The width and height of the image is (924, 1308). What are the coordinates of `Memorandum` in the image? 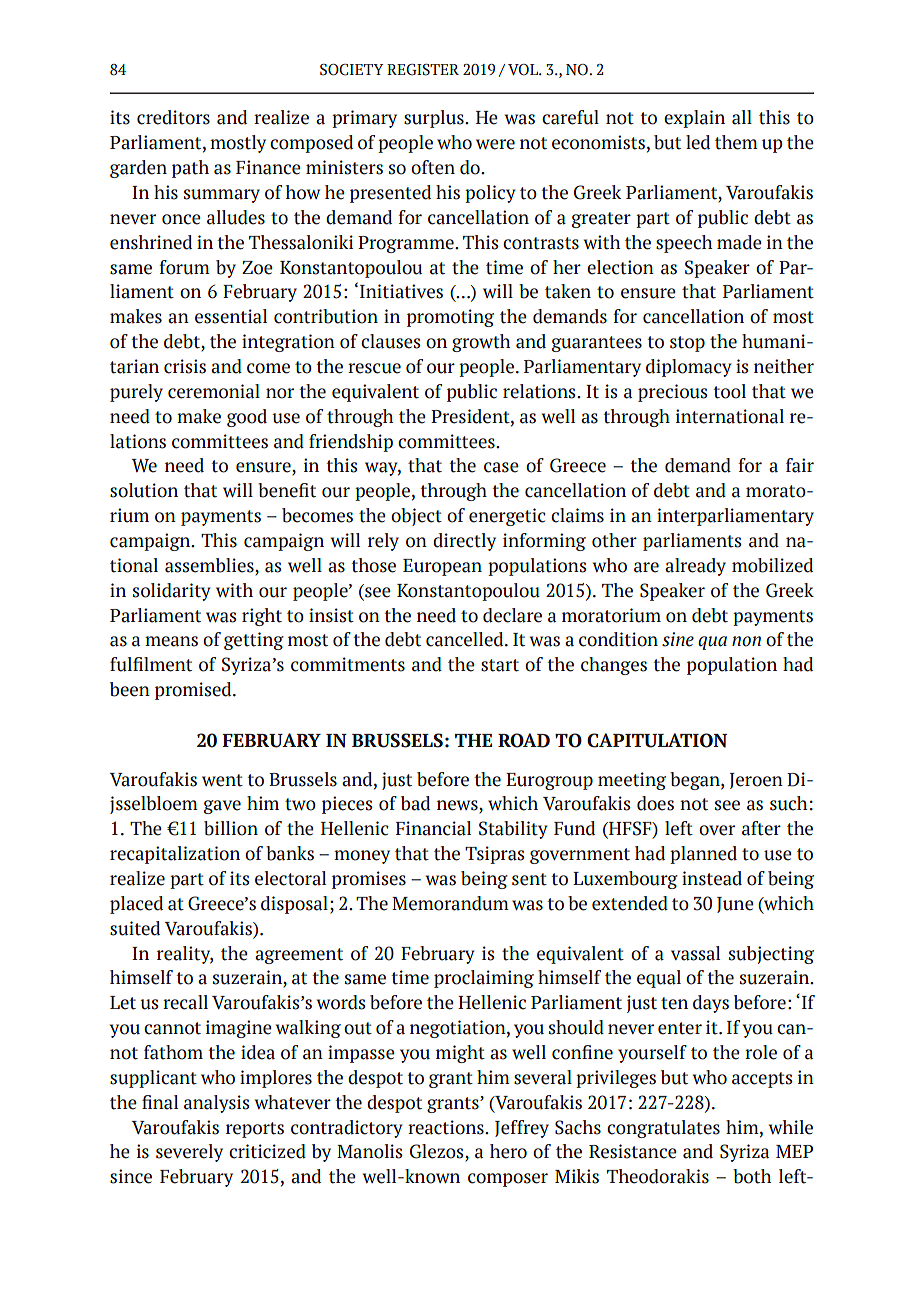 It's located at (450, 903).
